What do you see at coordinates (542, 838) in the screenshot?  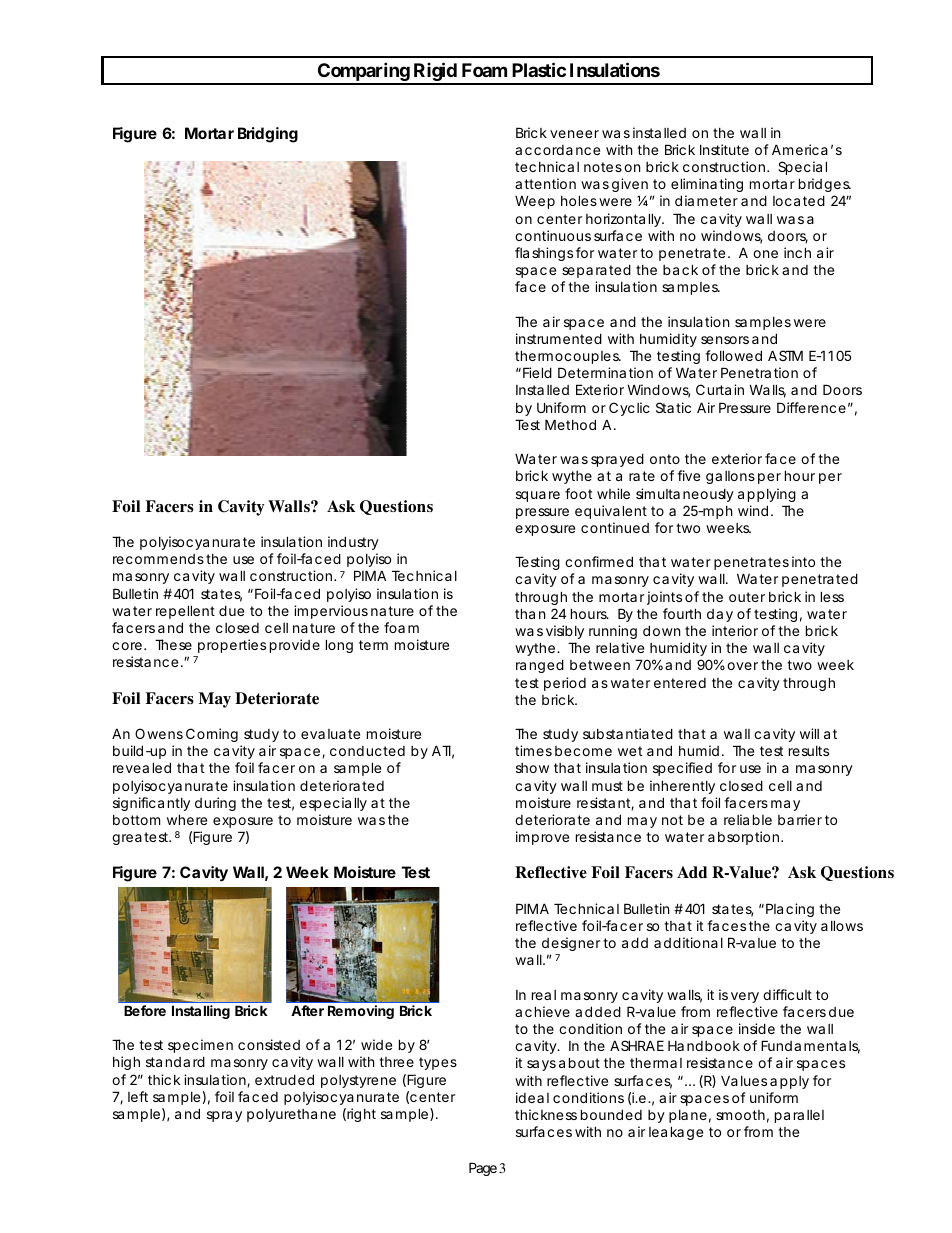 I see `improve` at bounding box center [542, 838].
